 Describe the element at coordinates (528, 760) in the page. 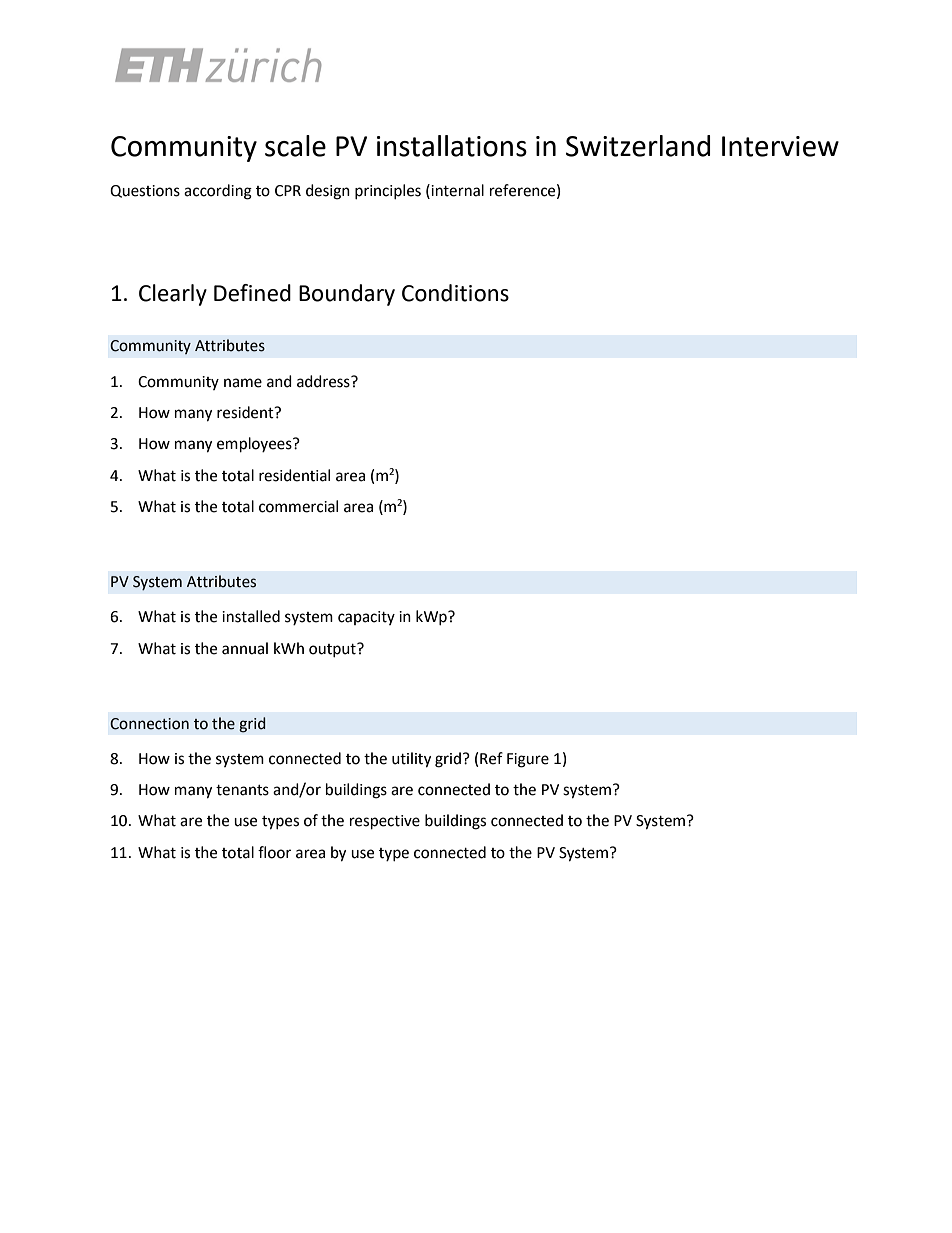

I see `Figure` at that location.
